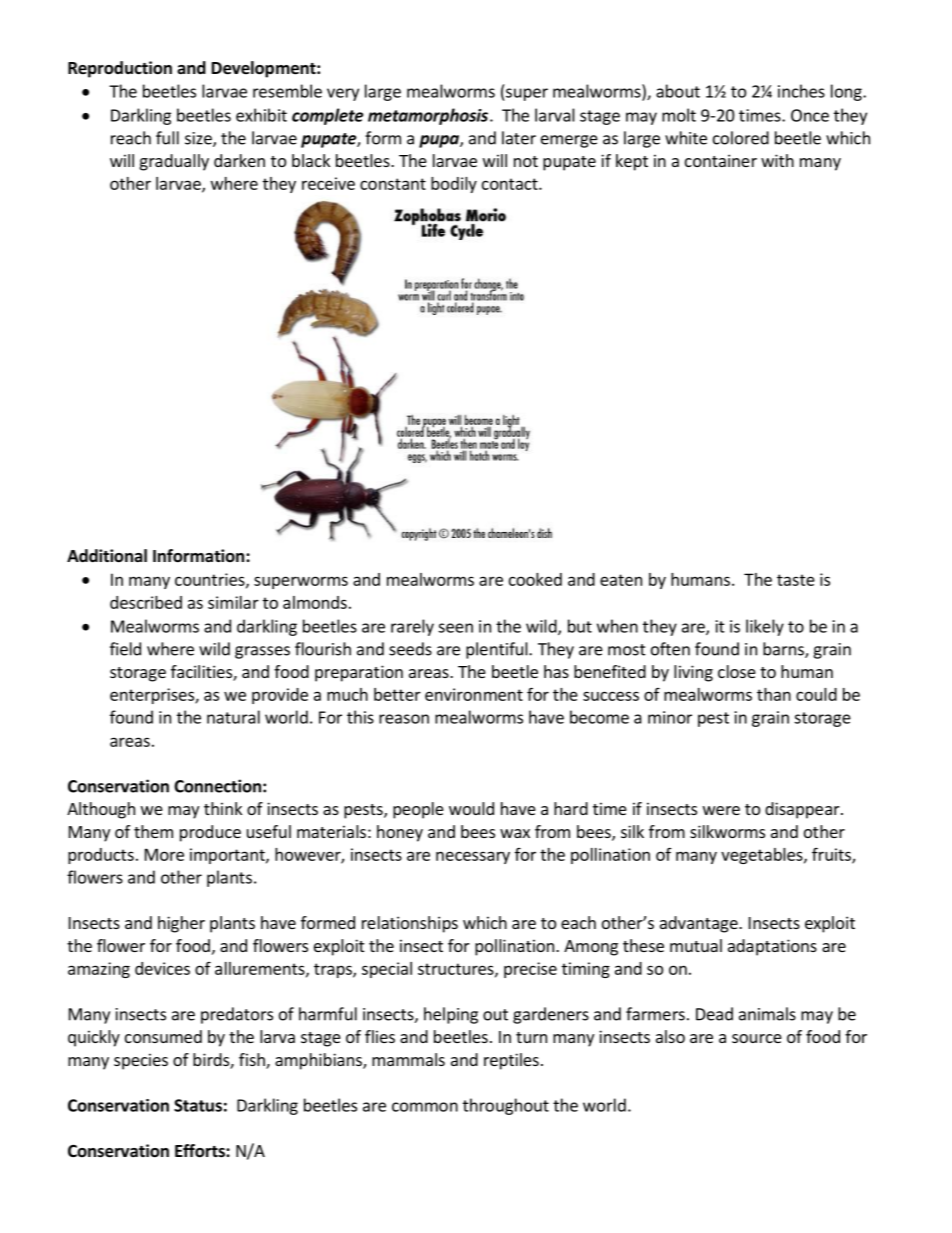 This page has width=952, height=1233. Describe the element at coordinates (777, 160) in the page. I see `with` at that location.
